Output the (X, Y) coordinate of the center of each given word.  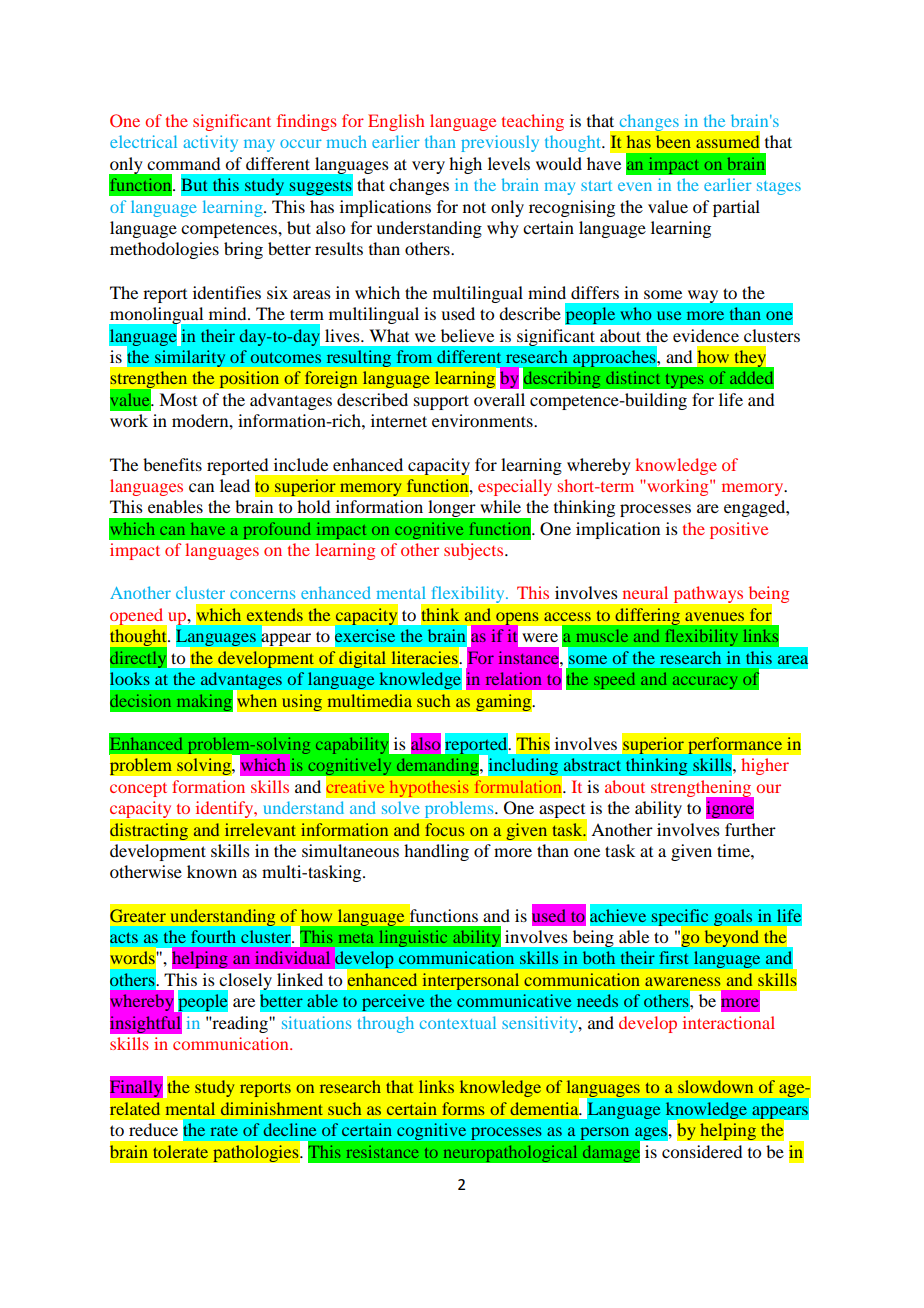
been (673, 141)
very (428, 167)
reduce (153, 1129)
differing (648, 616)
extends (275, 614)
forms (463, 1108)
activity (211, 143)
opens (518, 619)
